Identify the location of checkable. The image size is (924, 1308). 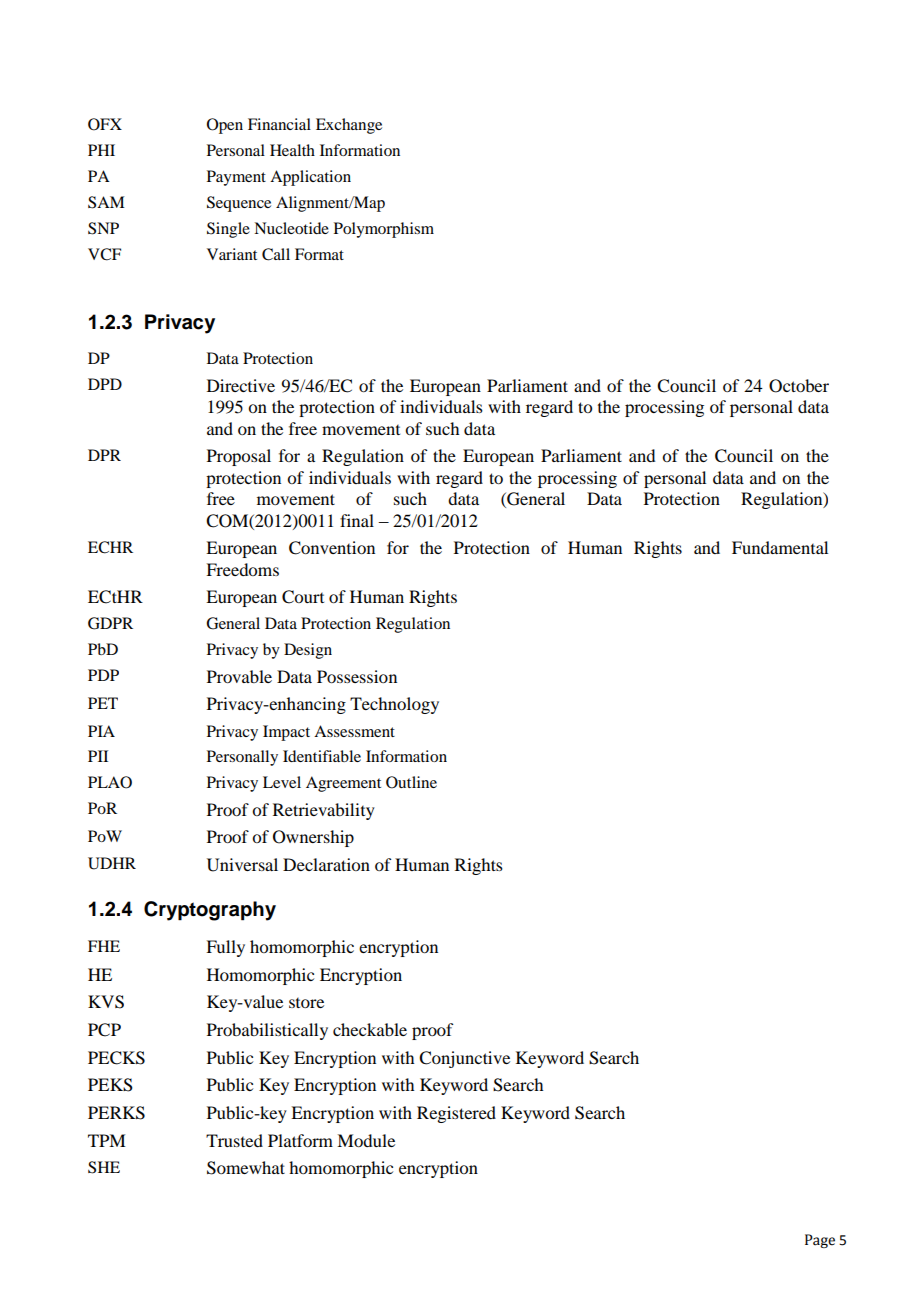
(370, 1029).
